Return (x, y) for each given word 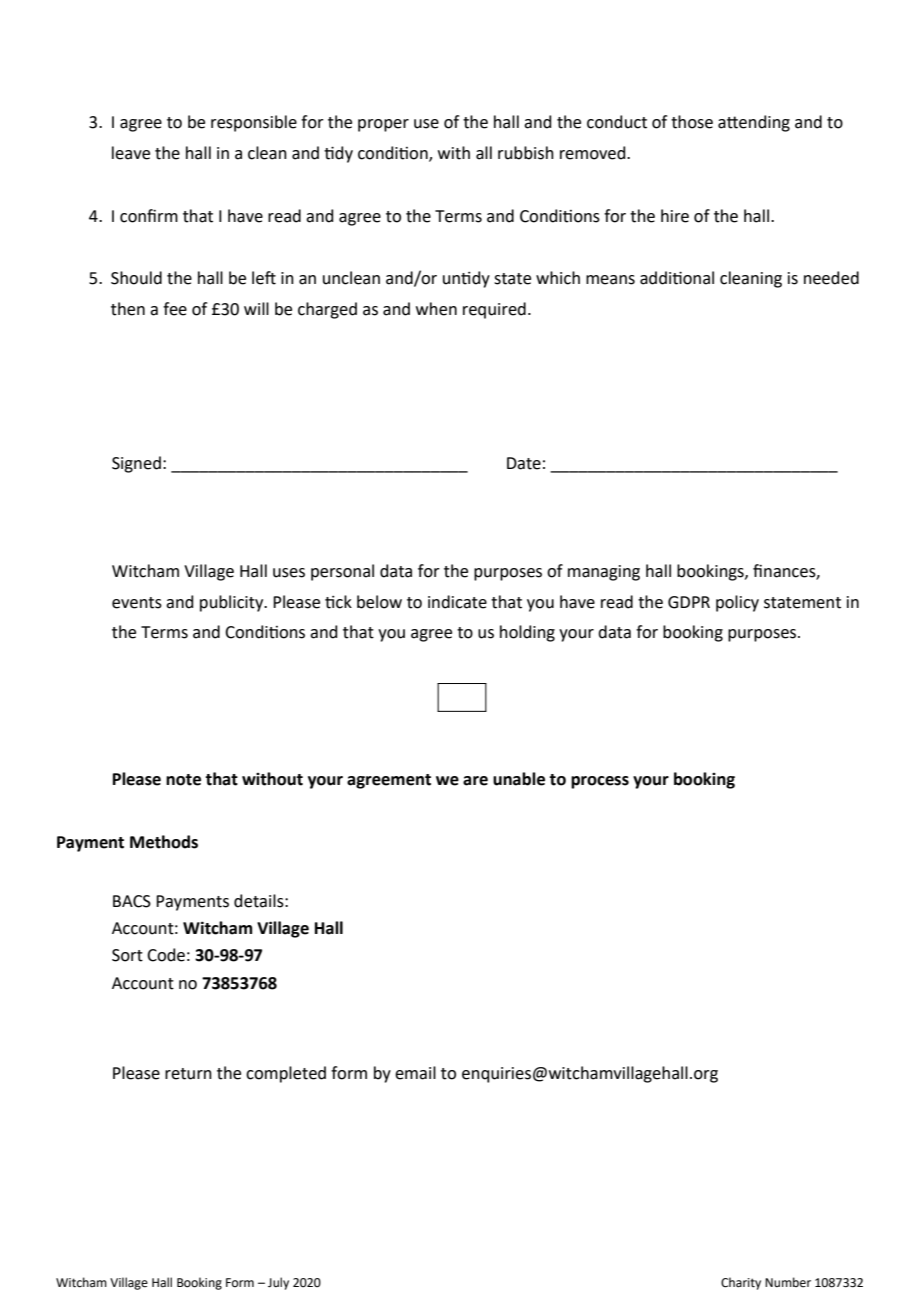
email (415, 1073)
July (278, 1283)
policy (737, 603)
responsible (254, 123)
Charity (741, 1283)
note (183, 780)
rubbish (526, 153)
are (475, 781)
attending (754, 123)
